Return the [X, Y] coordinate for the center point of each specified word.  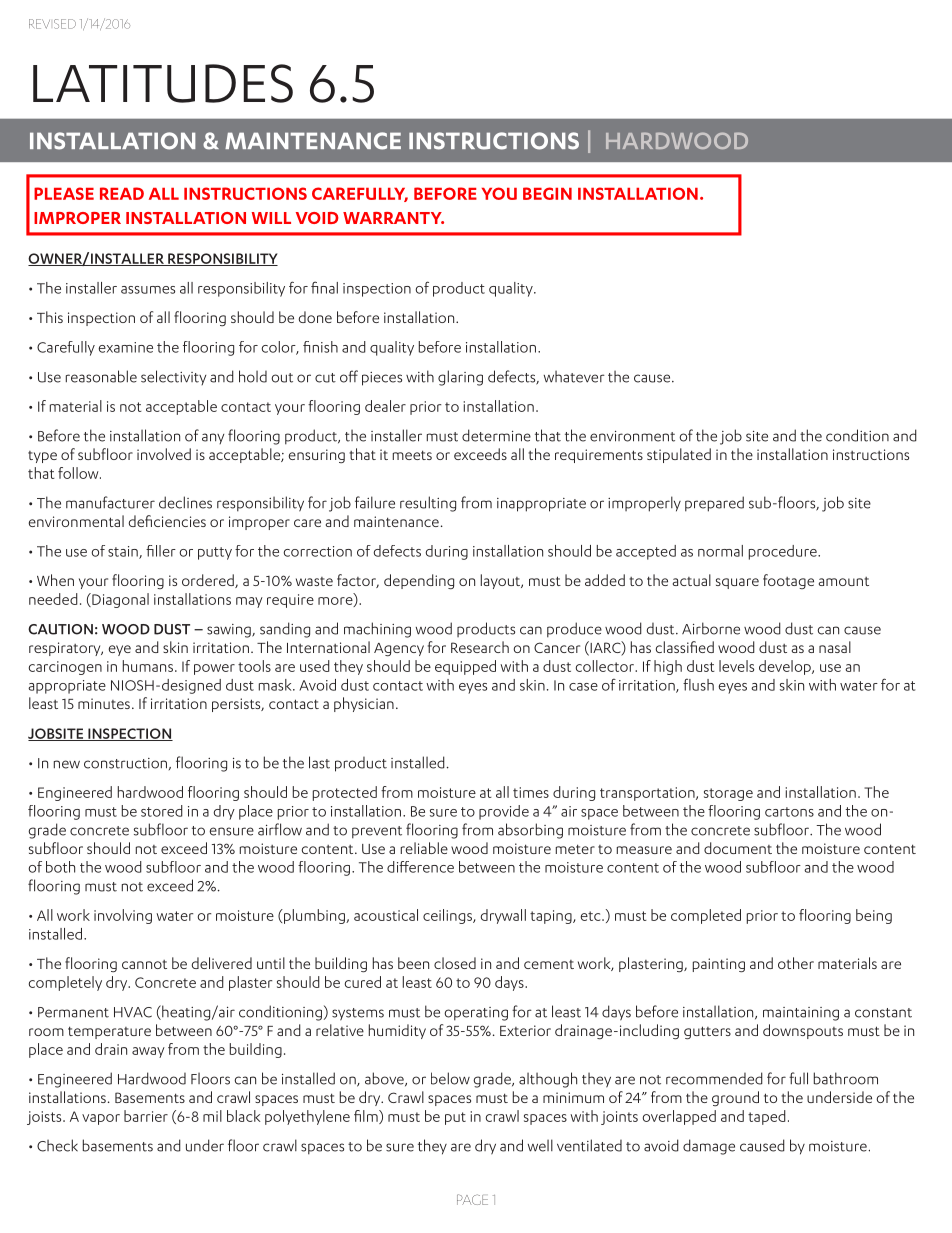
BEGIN [547, 193]
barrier [146, 1116]
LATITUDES [163, 83]
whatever [574, 376]
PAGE [472, 1199]
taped [767, 1117]
